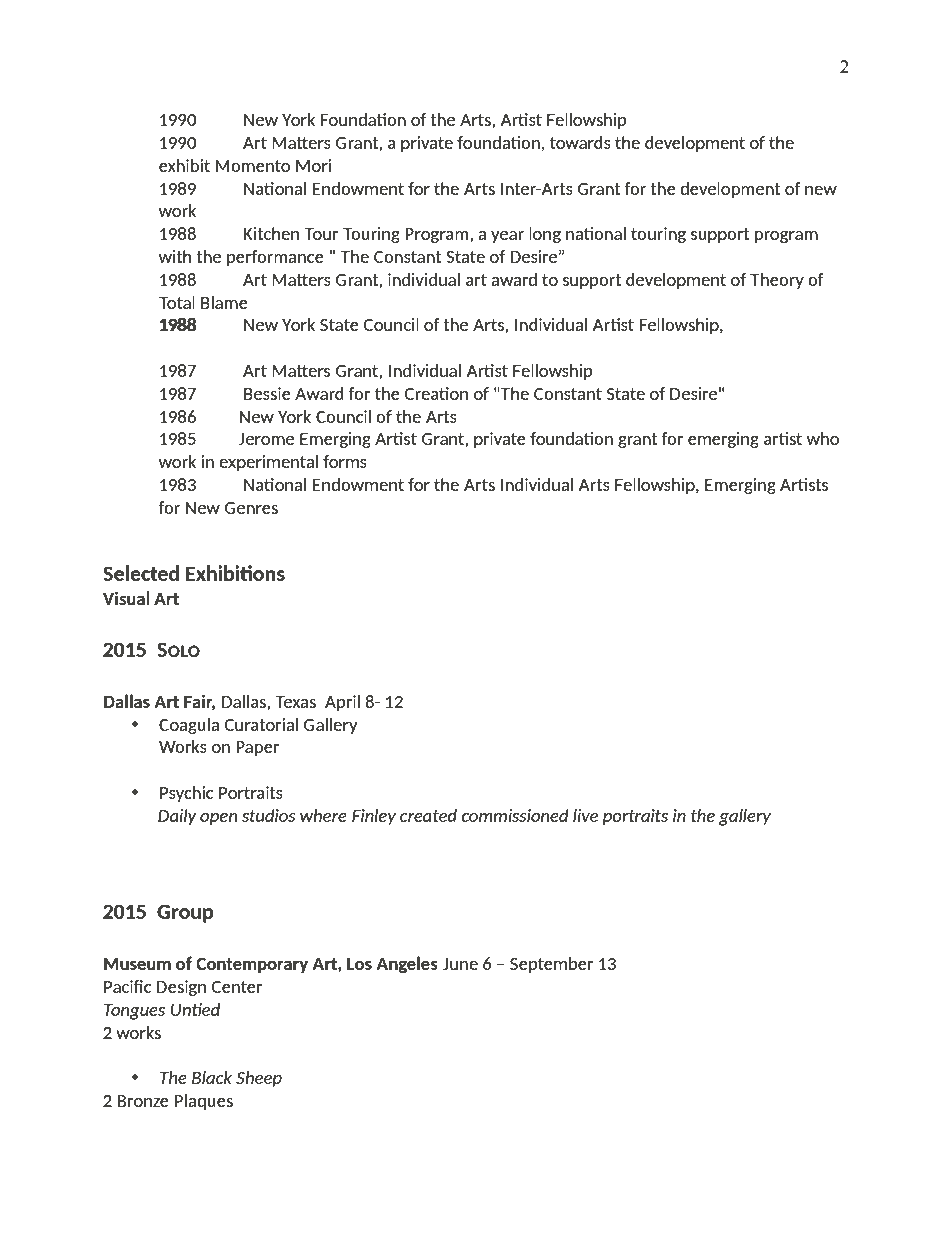  Describe the element at coordinates (460, 964) in the screenshot. I see `June` at that location.
